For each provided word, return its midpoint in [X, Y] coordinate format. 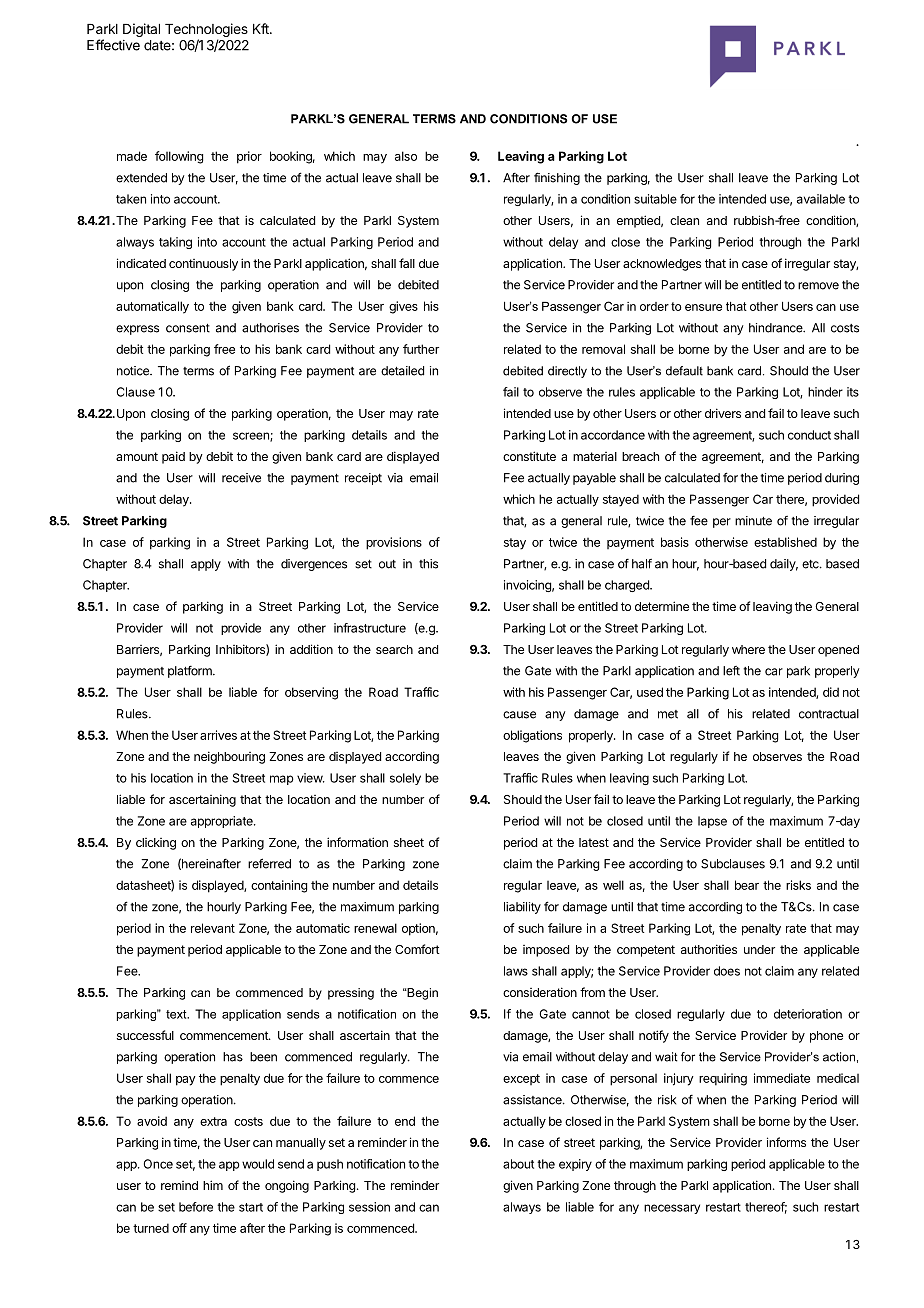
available [821, 199]
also [406, 156]
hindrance [777, 328]
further [421, 349]
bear [747, 885]
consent [188, 328]
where [748, 649]
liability [522, 908]
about [518, 1164]
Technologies [206, 31]
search [394, 649]
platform [191, 672]
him [213, 1185]
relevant [213, 928]
